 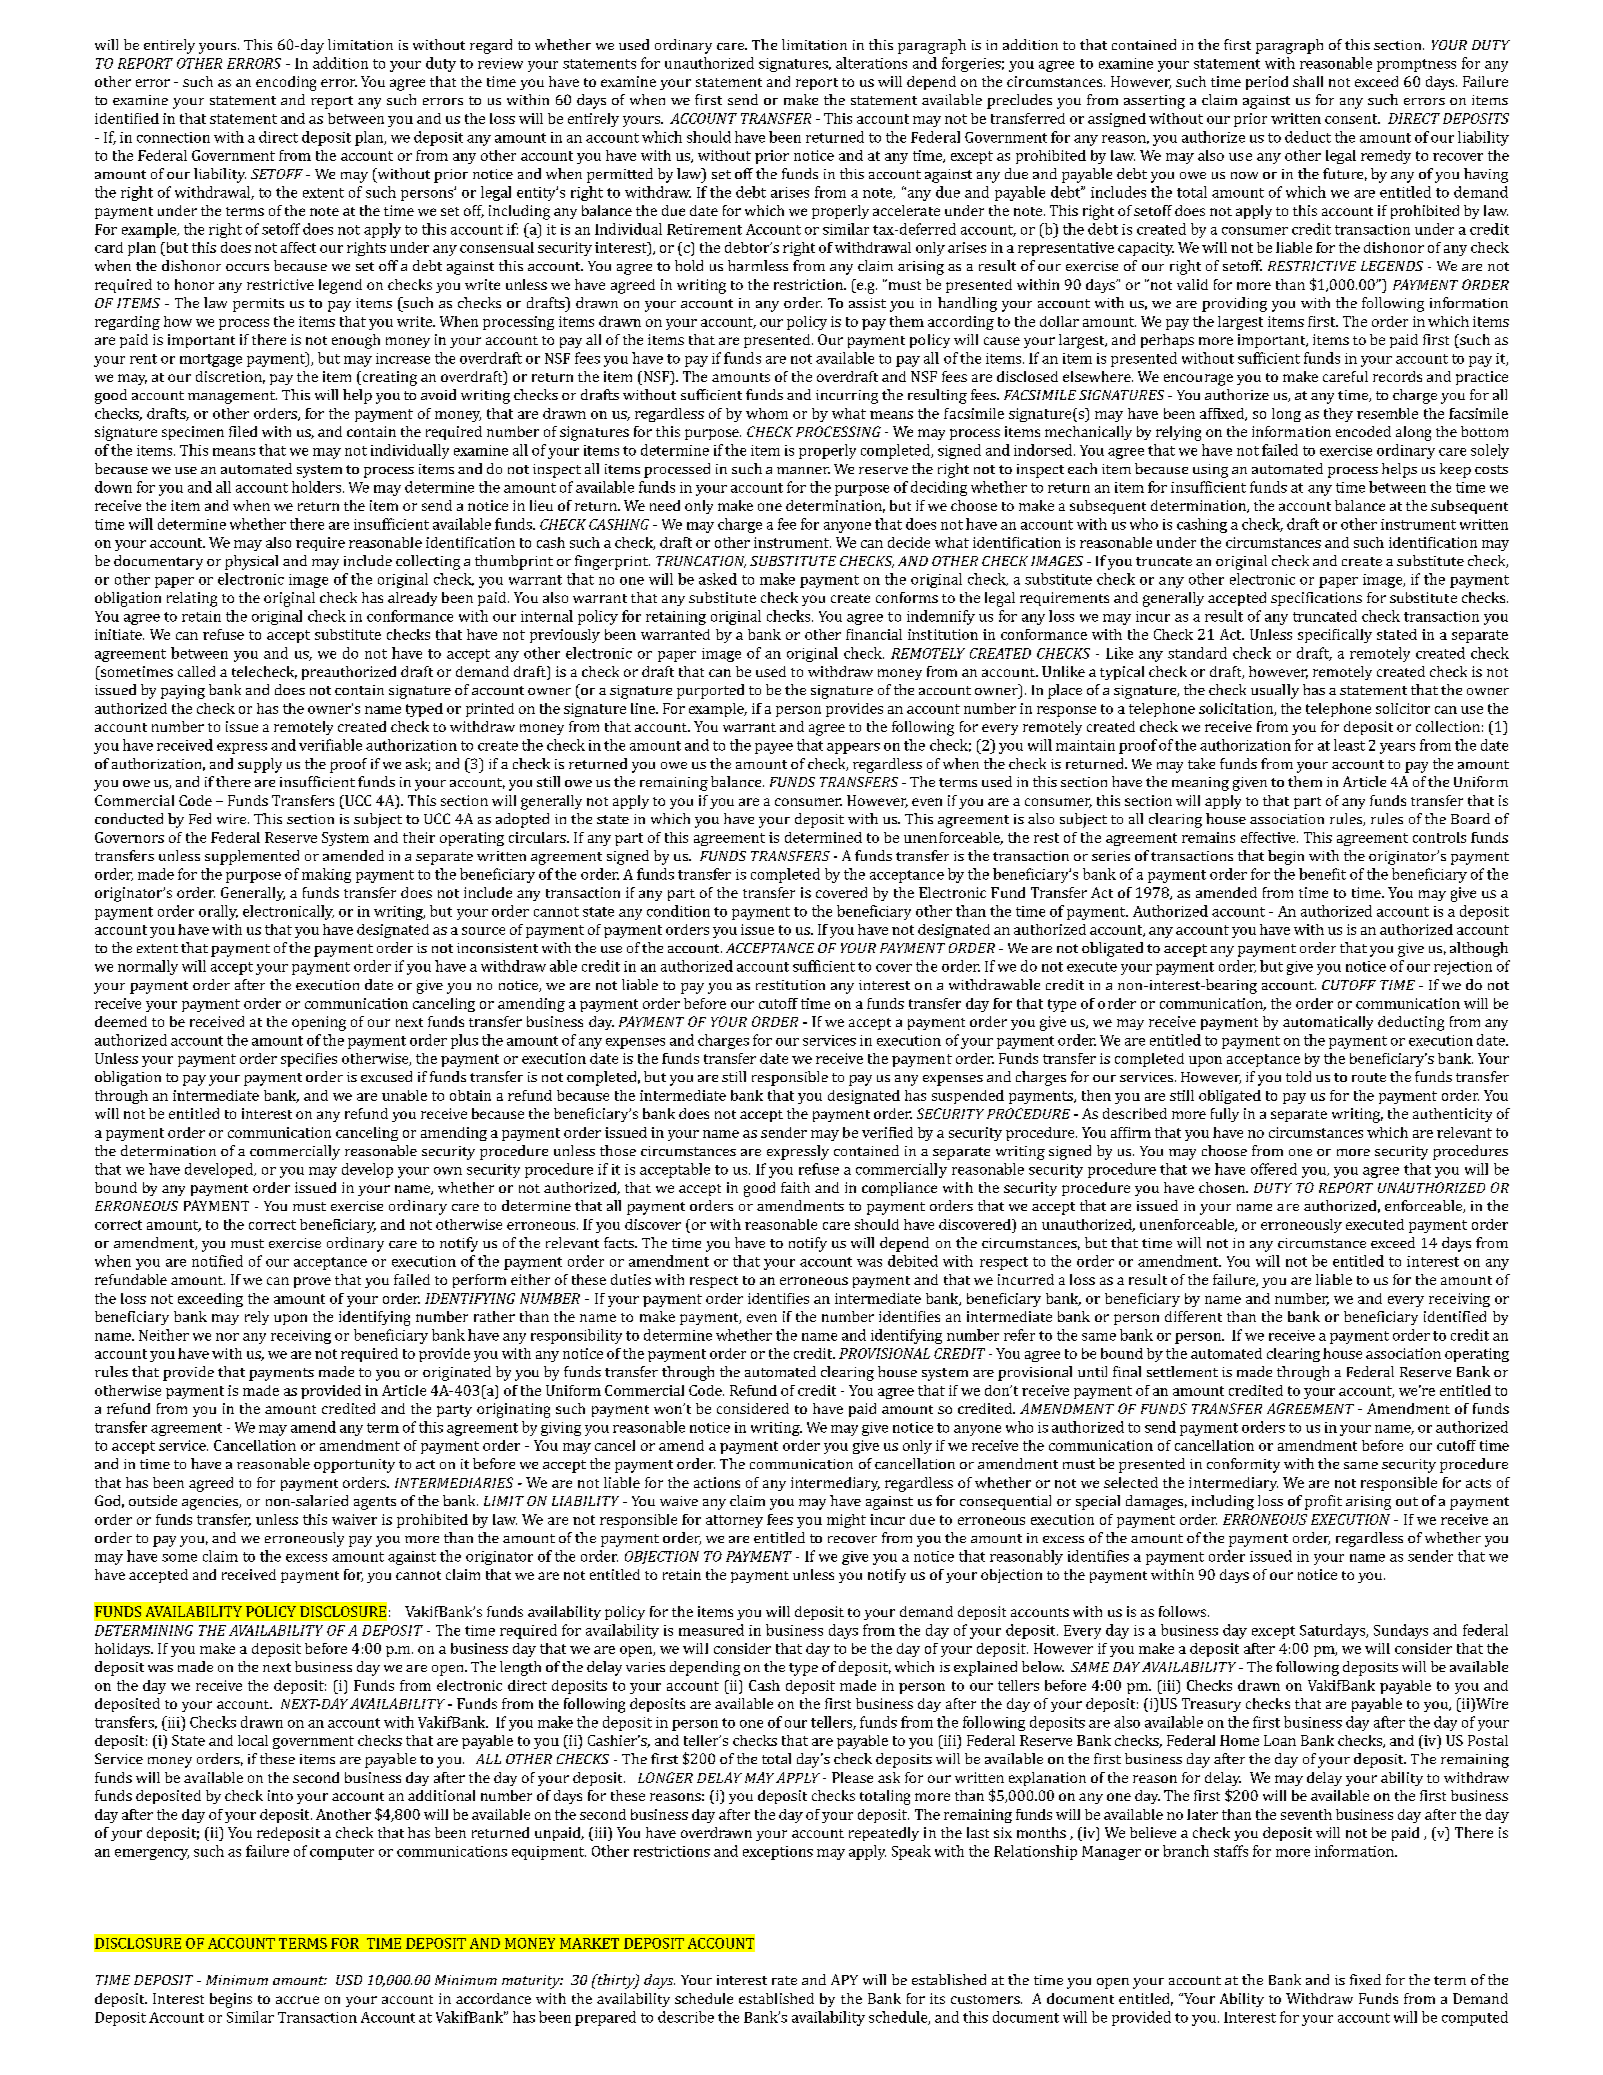 I want to click on APY, so click(x=844, y=1979).
